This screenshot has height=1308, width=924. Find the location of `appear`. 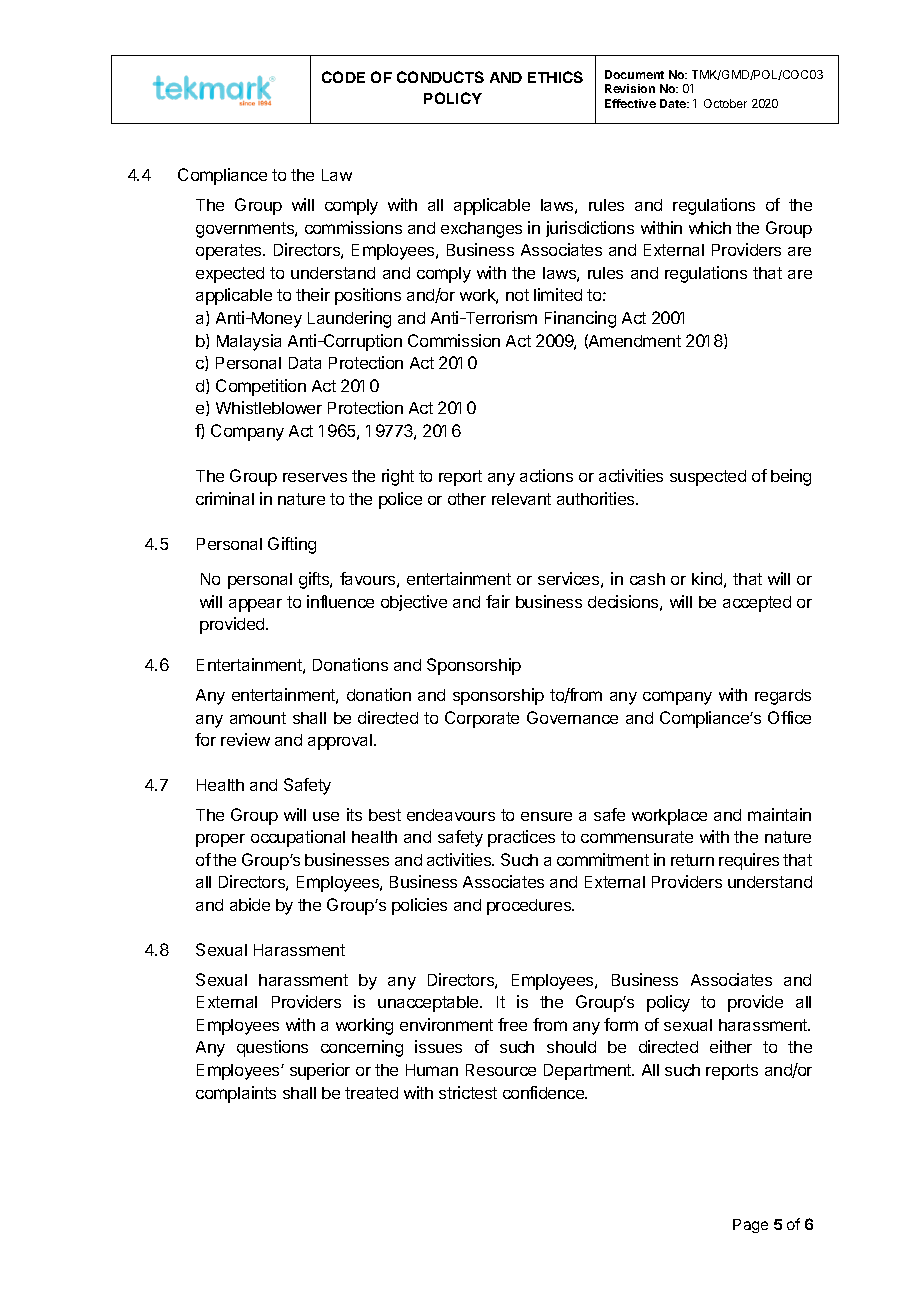

appear is located at coordinates (255, 605).
